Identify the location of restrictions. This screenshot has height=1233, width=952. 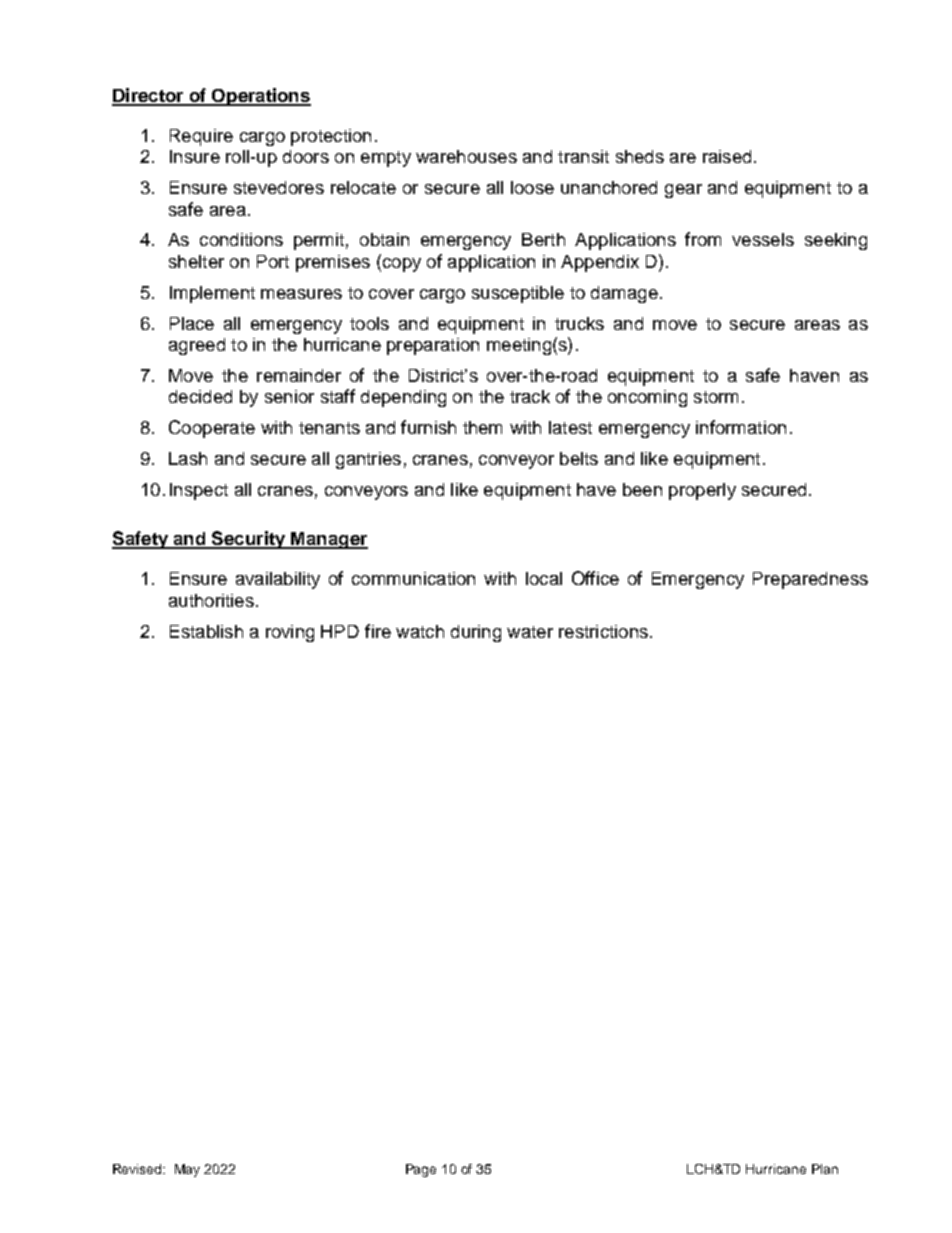
(603, 631).
